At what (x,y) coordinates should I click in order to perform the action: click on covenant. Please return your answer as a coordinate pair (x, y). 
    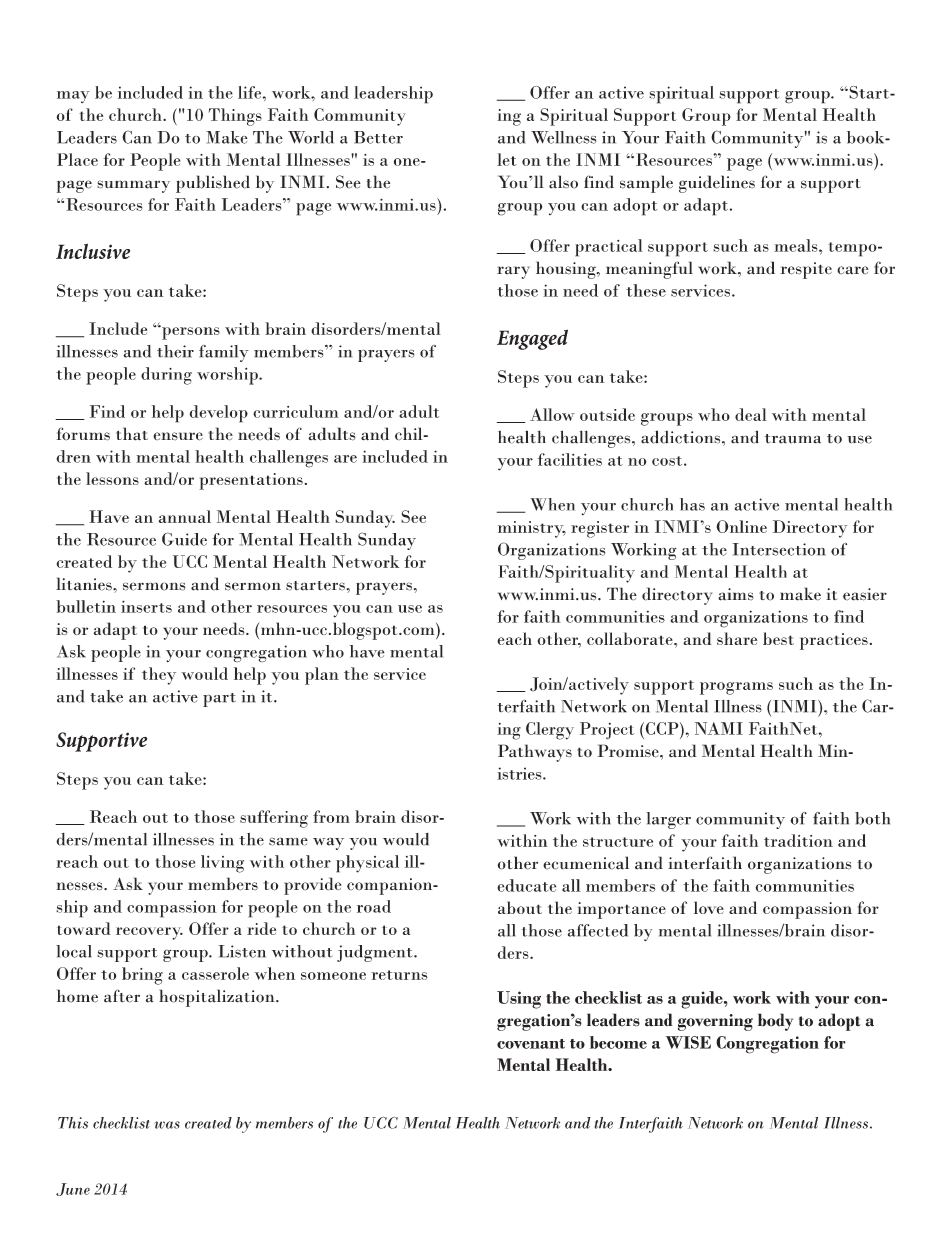
    Looking at the image, I should click on (531, 1044).
